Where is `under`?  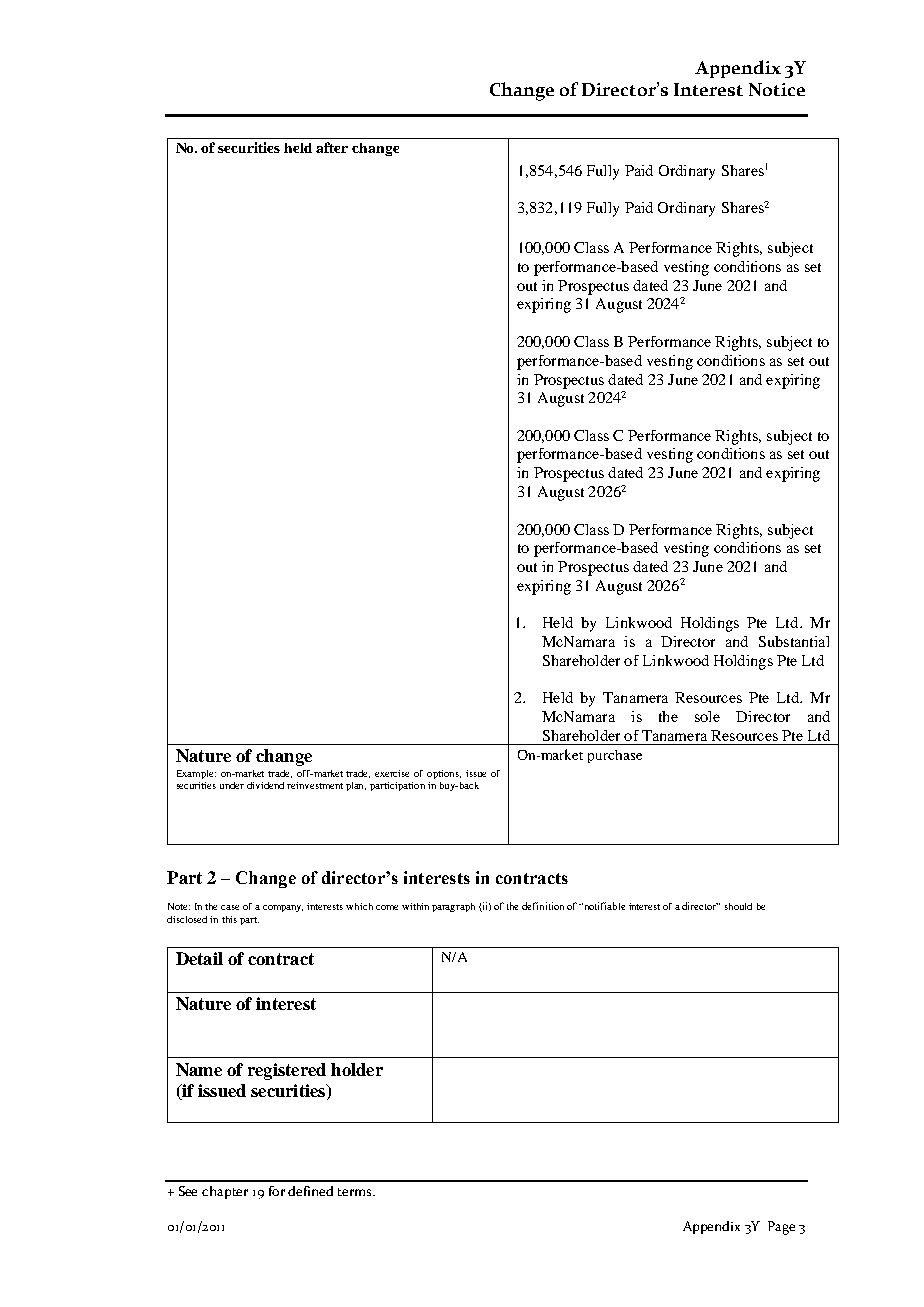
under is located at coordinates (232, 785).
